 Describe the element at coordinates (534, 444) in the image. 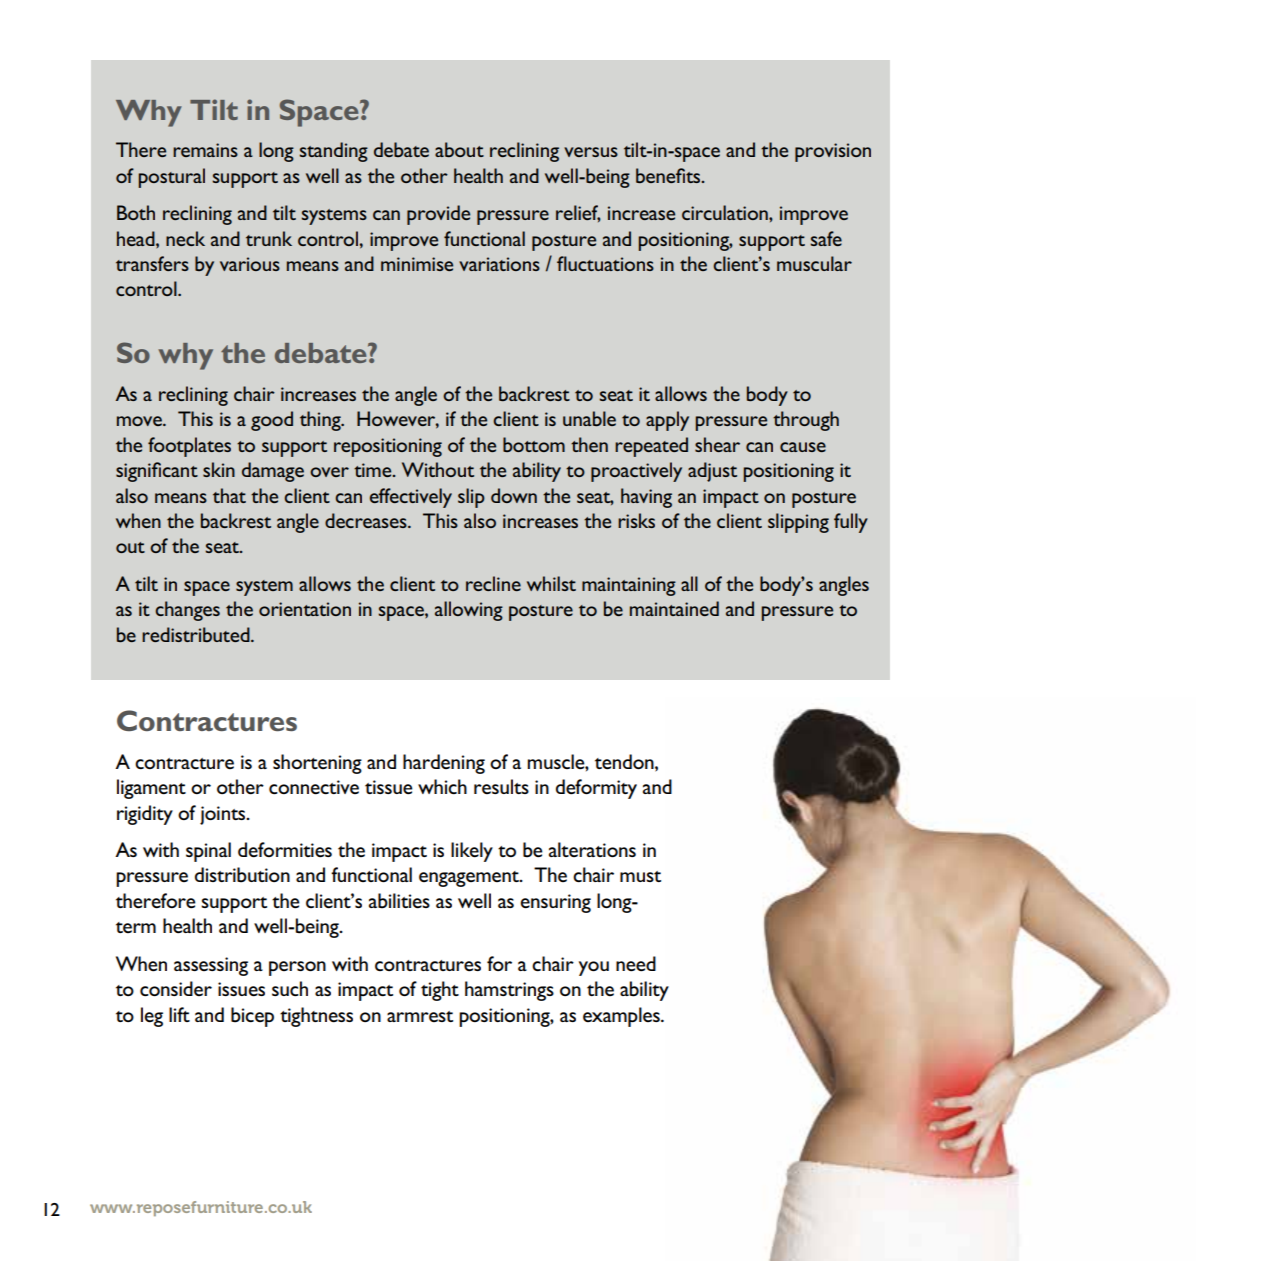

I see `bottom` at that location.
